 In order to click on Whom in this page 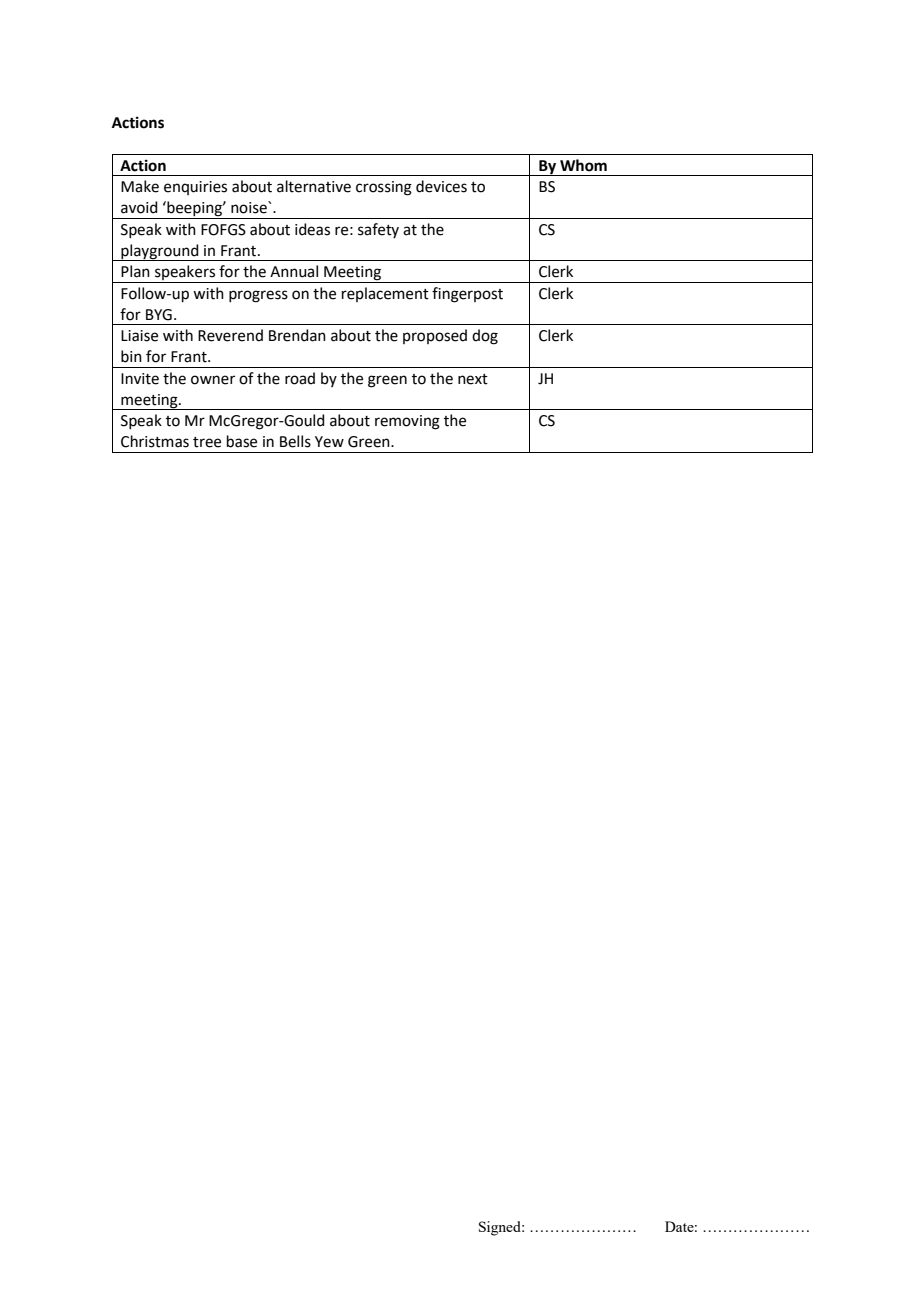, I will do `click(583, 165)`.
